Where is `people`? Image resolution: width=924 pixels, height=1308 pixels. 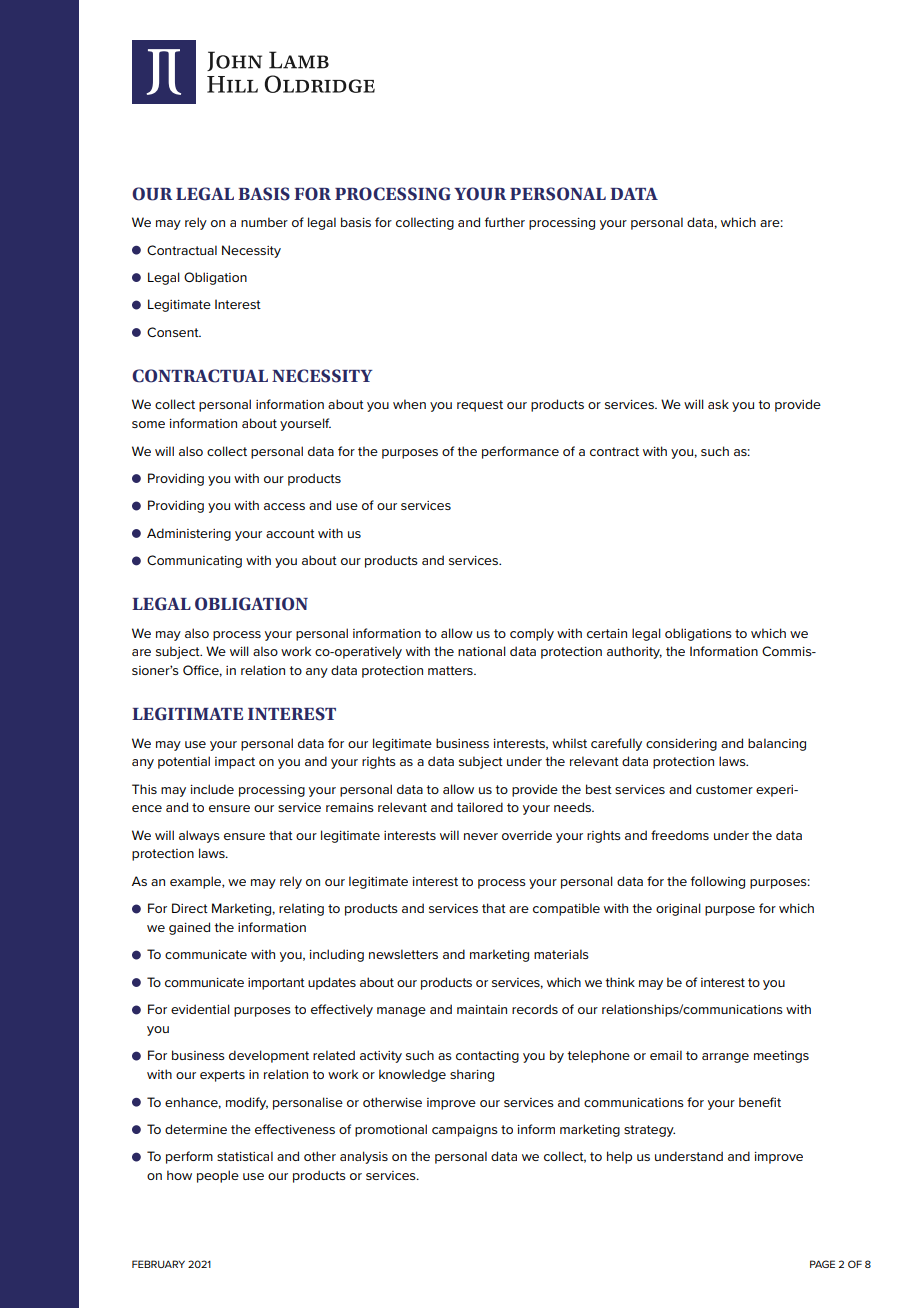 people is located at coordinates (218, 1176).
